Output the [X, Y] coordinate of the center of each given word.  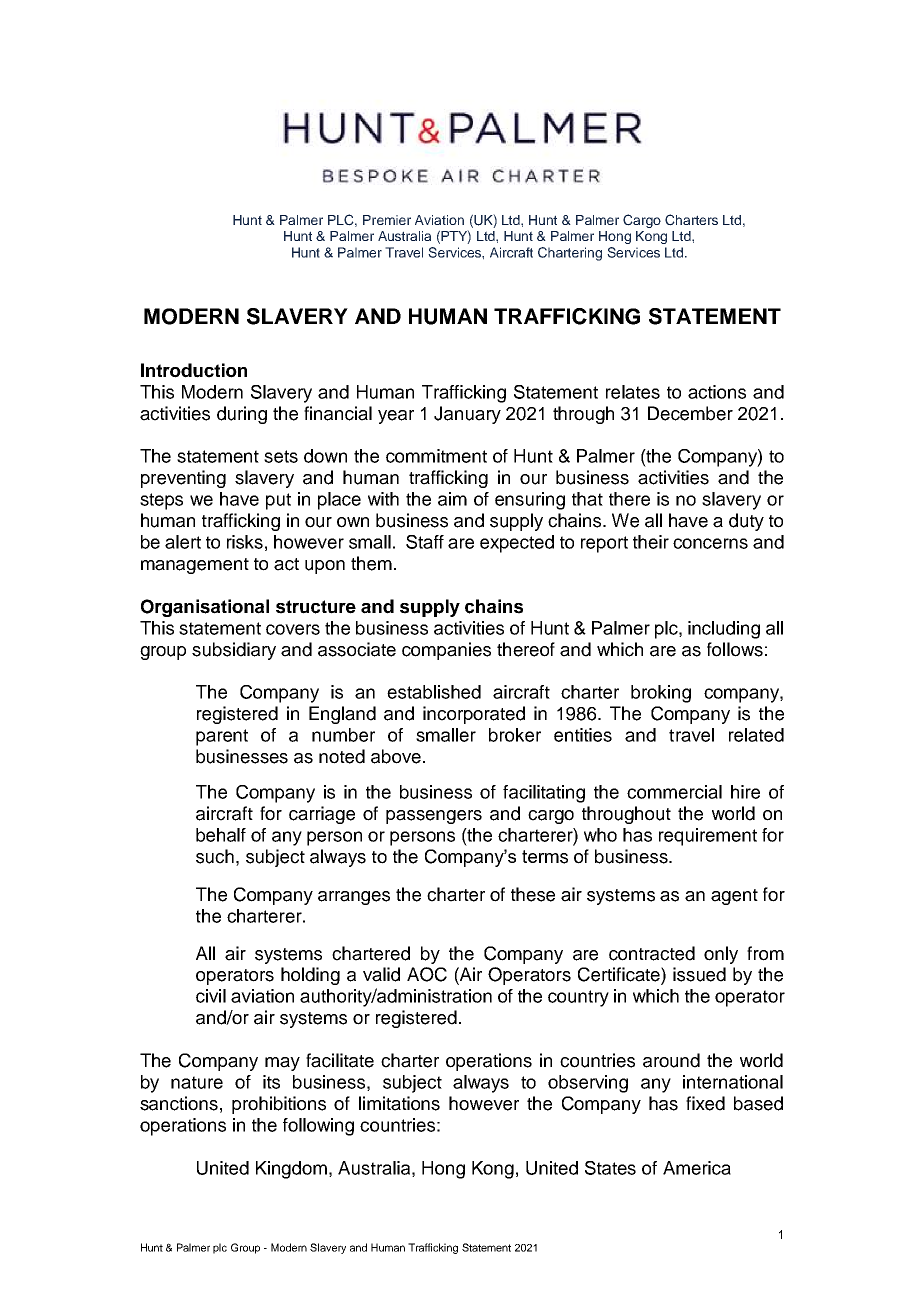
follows [735, 649]
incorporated [474, 715]
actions [717, 392]
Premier [387, 220]
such [215, 856]
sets [281, 456]
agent [734, 897]
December [690, 413]
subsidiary [234, 651]
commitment [436, 456]
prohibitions [279, 1105]
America [697, 1168]
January [467, 415]
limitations [399, 1103]
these [533, 894]
